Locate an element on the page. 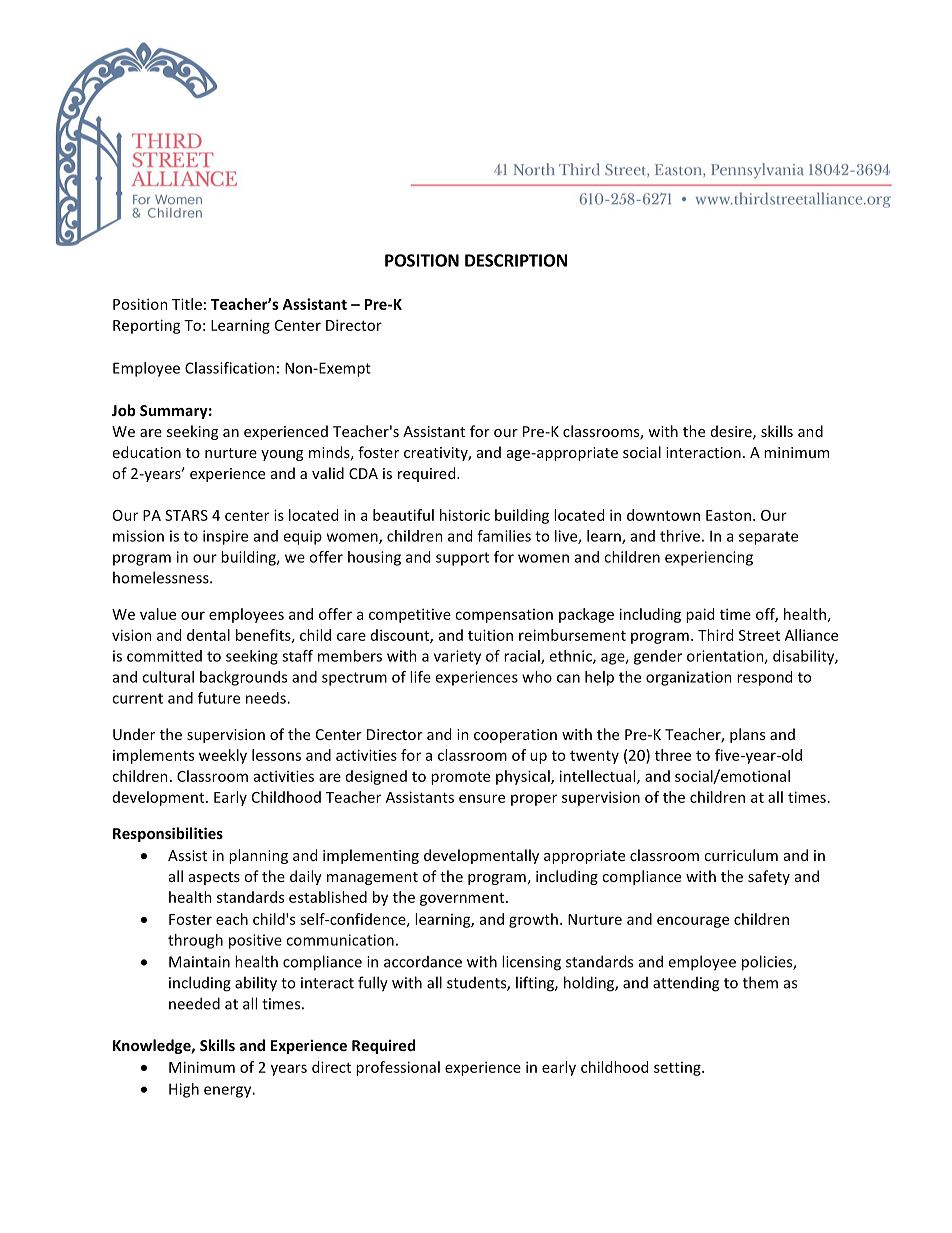 The width and height of the image is (952, 1233). variety is located at coordinates (457, 657).
